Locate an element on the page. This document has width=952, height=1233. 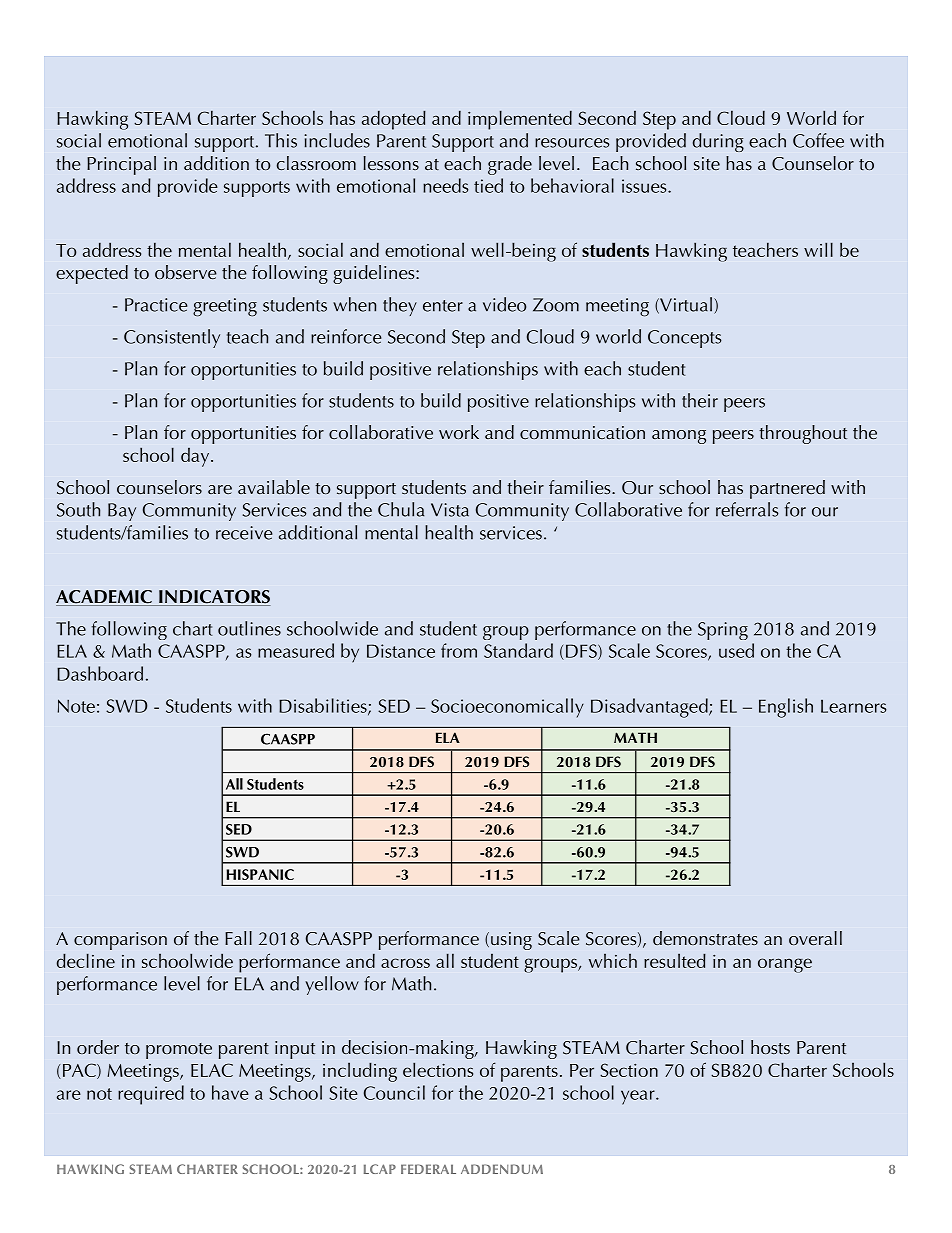
during is located at coordinates (718, 142).
